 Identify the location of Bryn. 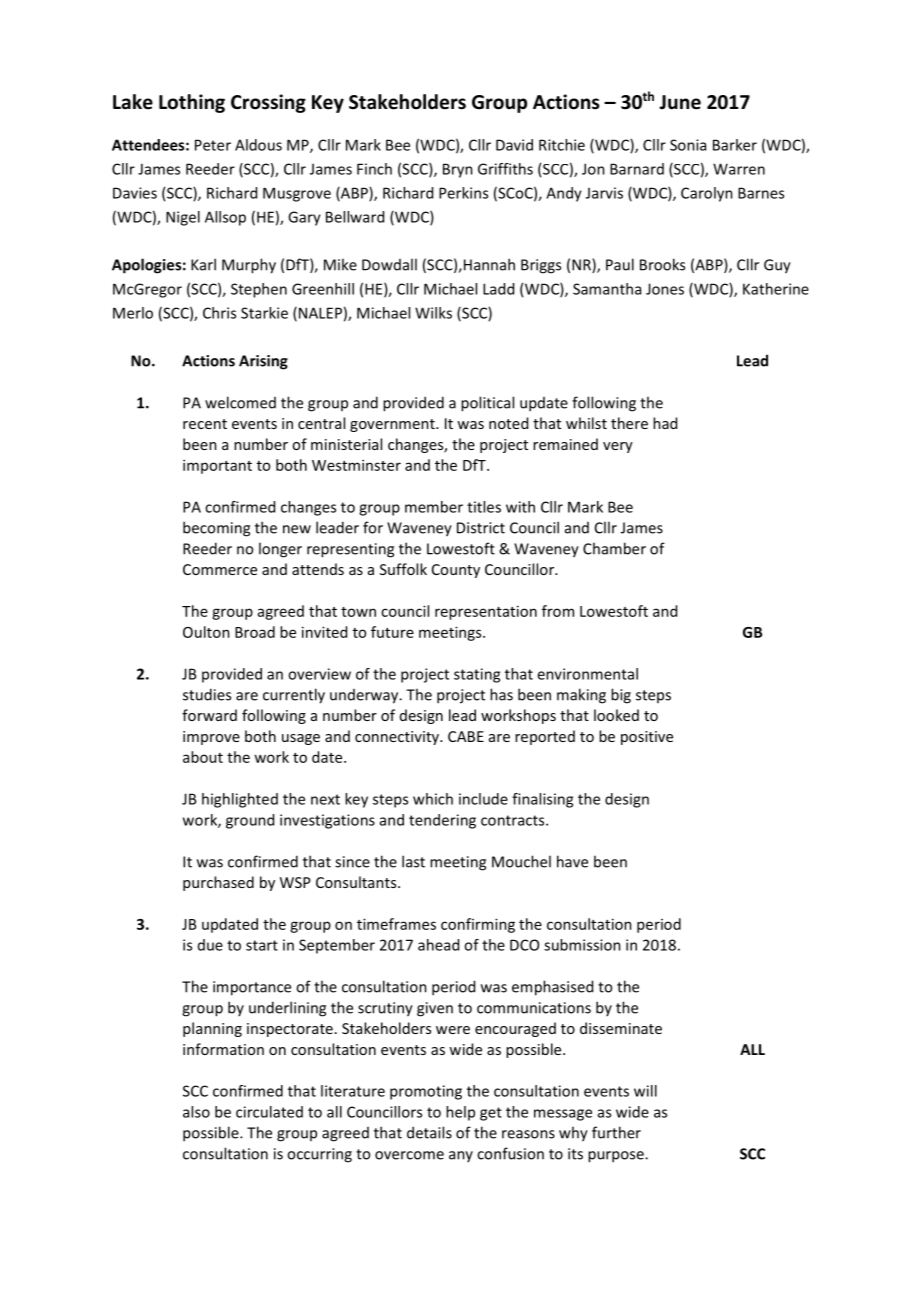
(458, 170).
